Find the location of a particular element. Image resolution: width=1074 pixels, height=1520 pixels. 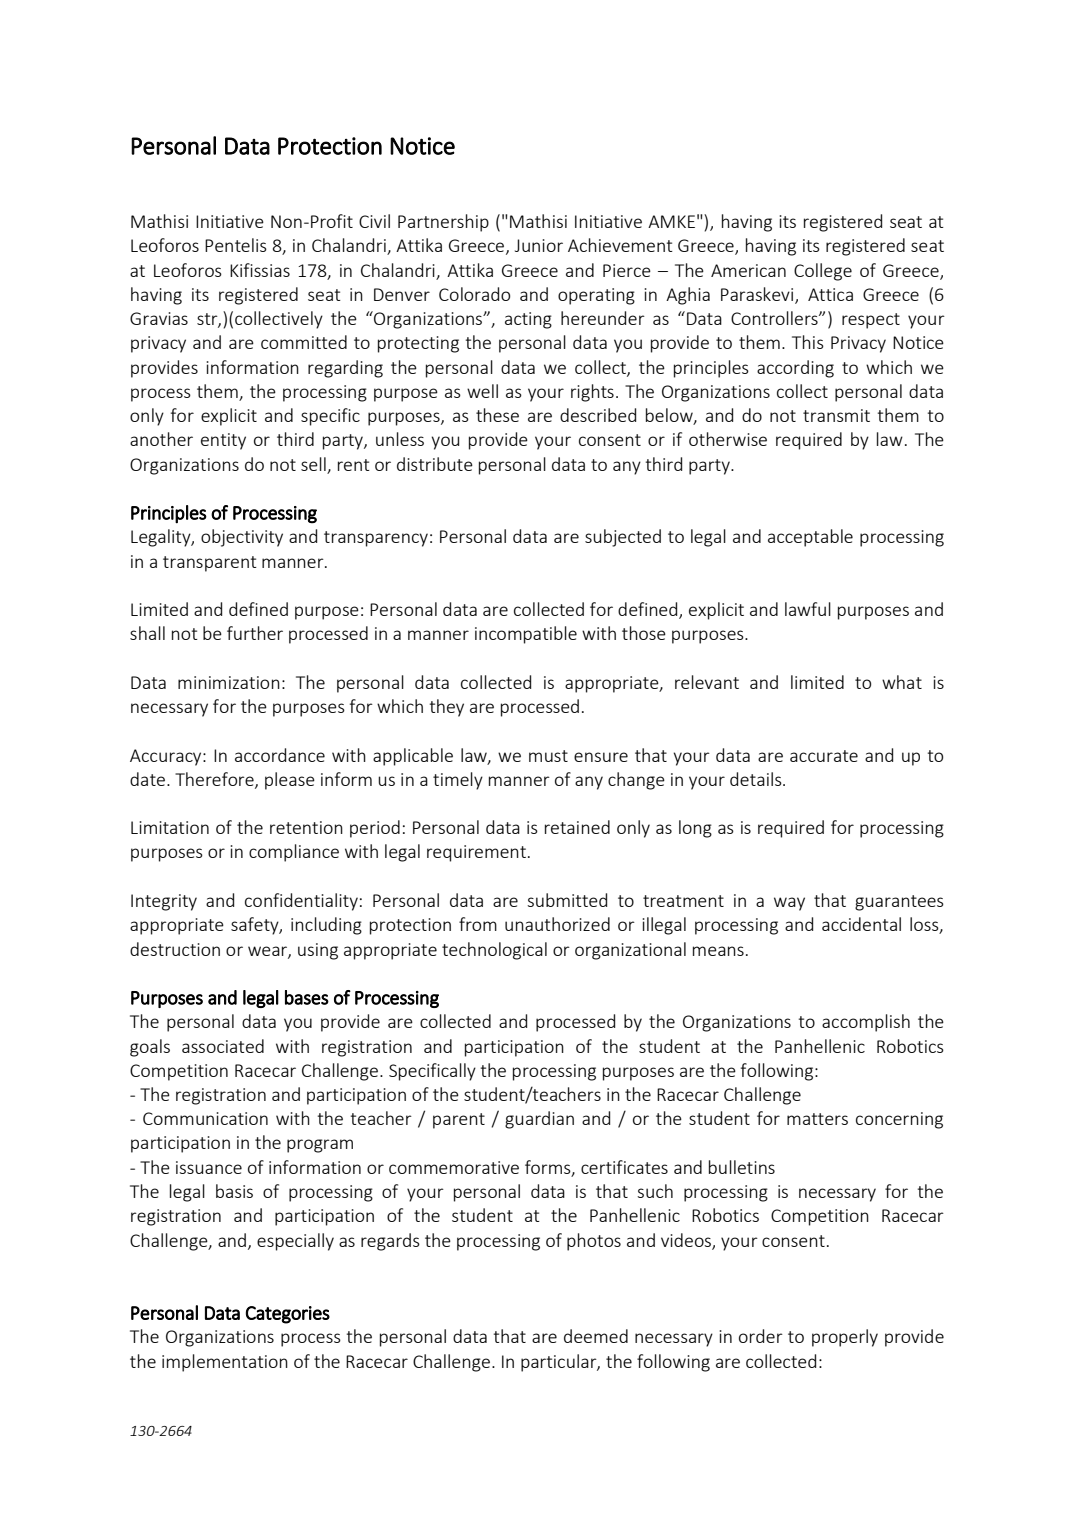

lawful is located at coordinates (808, 609).
